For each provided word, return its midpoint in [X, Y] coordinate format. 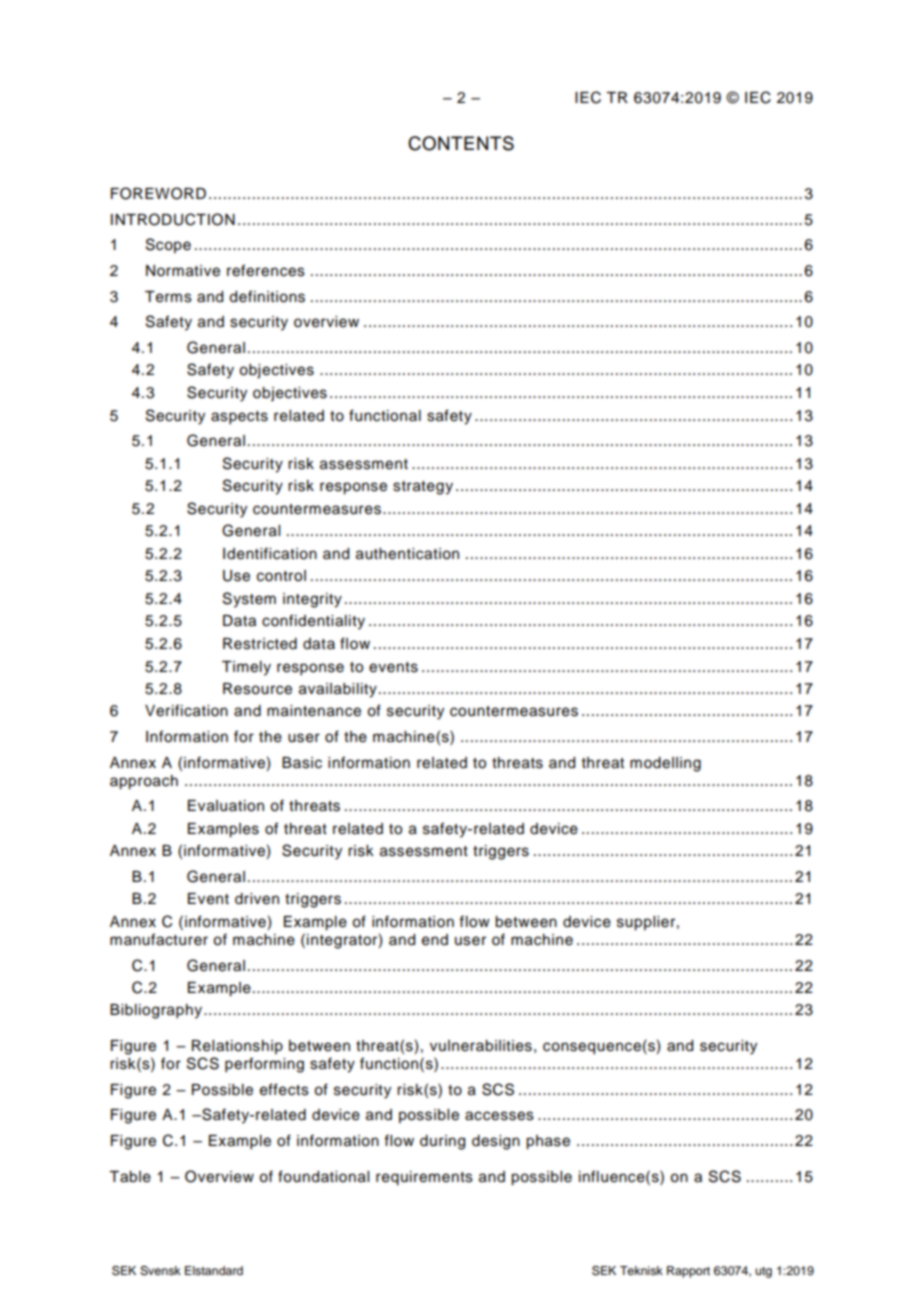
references [266, 270]
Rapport [688, 1272]
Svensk [160, 1271]
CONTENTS [461, 143]
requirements [424, 1178]
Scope [168, 245]
